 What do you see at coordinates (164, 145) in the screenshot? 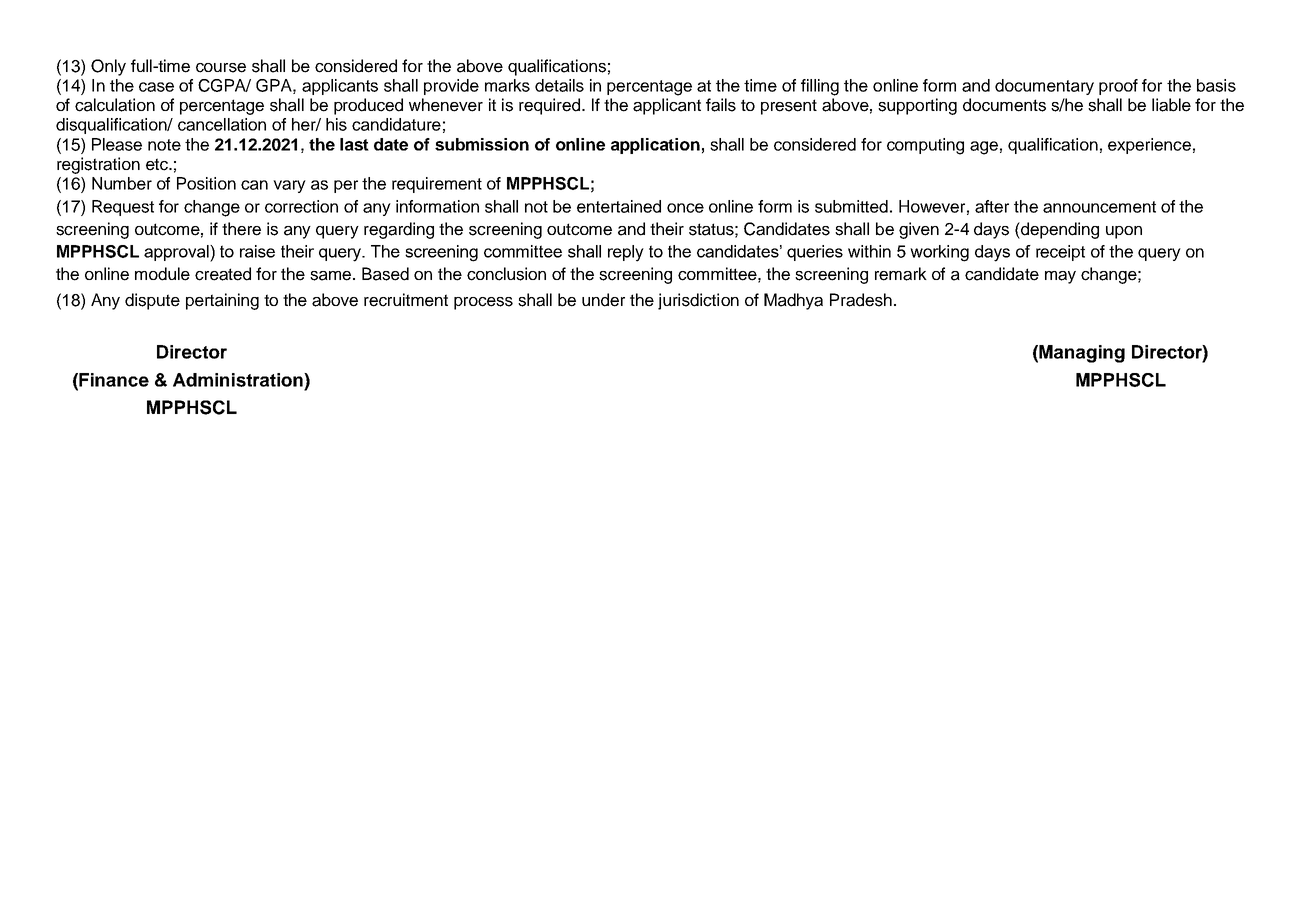
I see `note` at bounding box center [164, 145].
